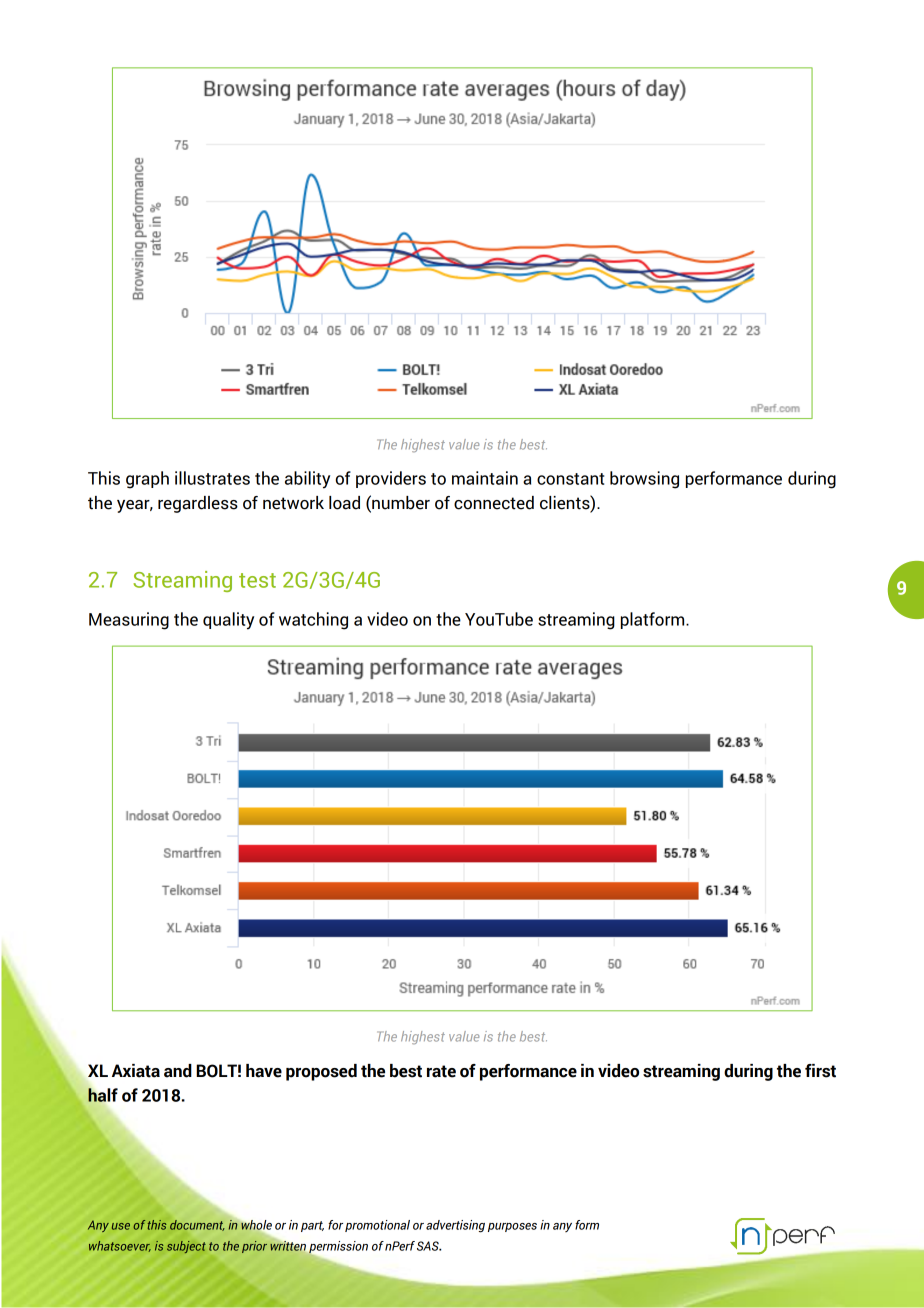  What do you see at coordinates (570, 479) in the screenshot?
I see `constant` at bounding box center [570, 479].
